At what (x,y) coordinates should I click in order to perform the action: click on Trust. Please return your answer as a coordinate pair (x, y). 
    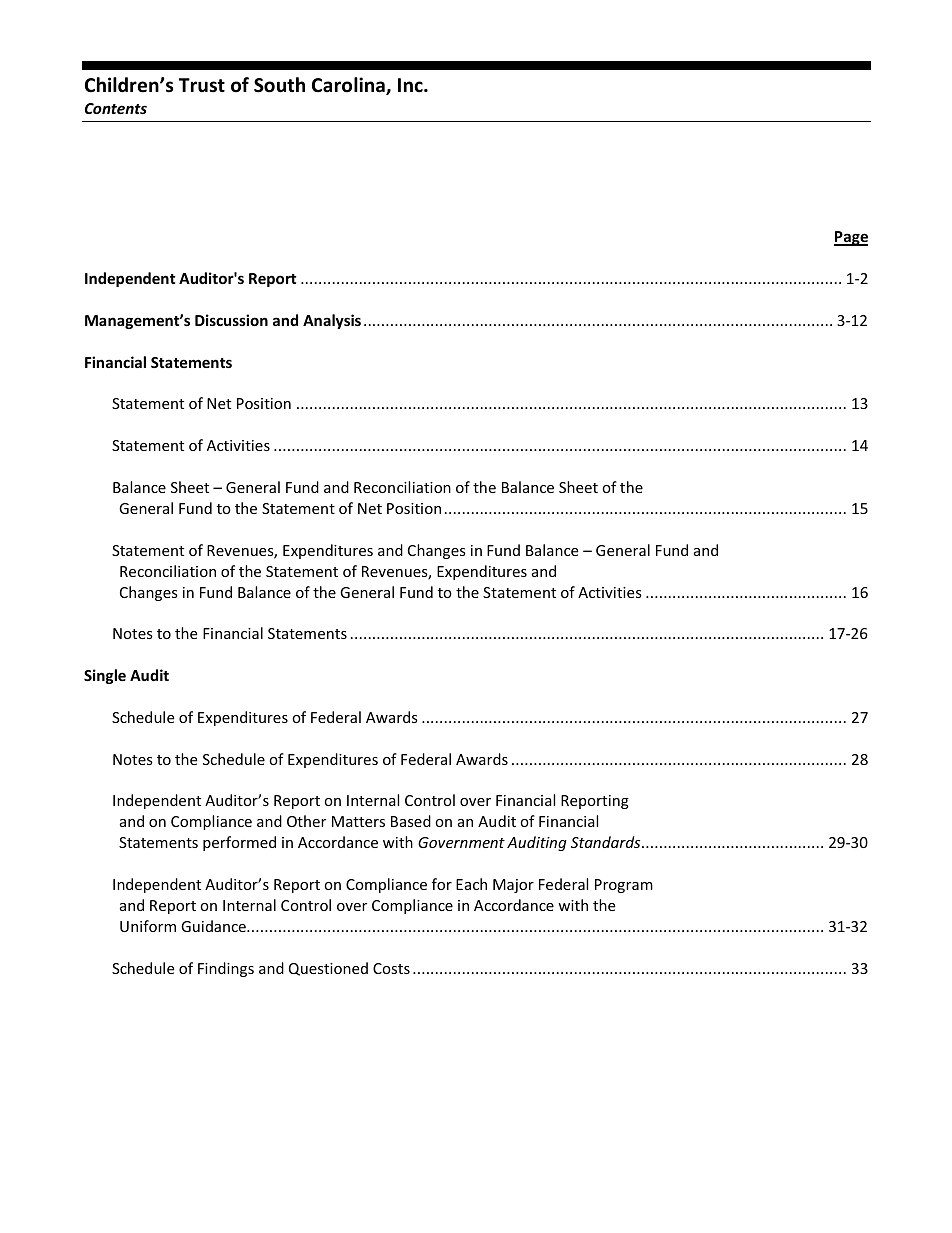
    Looking at the image, I should click on (202, 85).
